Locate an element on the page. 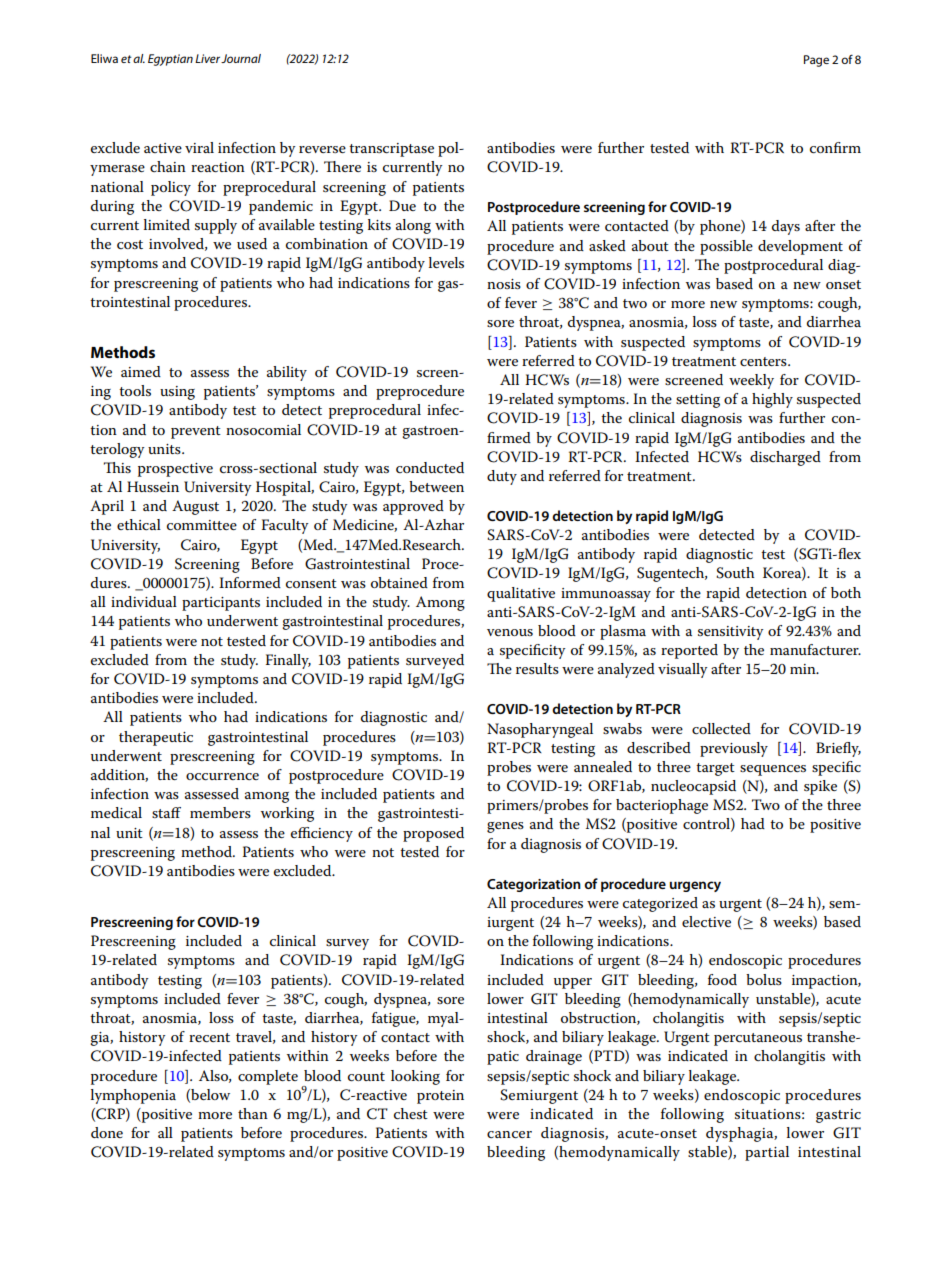 The width and height of the image is (952, 1265). centers is located at coordinates (764, 361).
